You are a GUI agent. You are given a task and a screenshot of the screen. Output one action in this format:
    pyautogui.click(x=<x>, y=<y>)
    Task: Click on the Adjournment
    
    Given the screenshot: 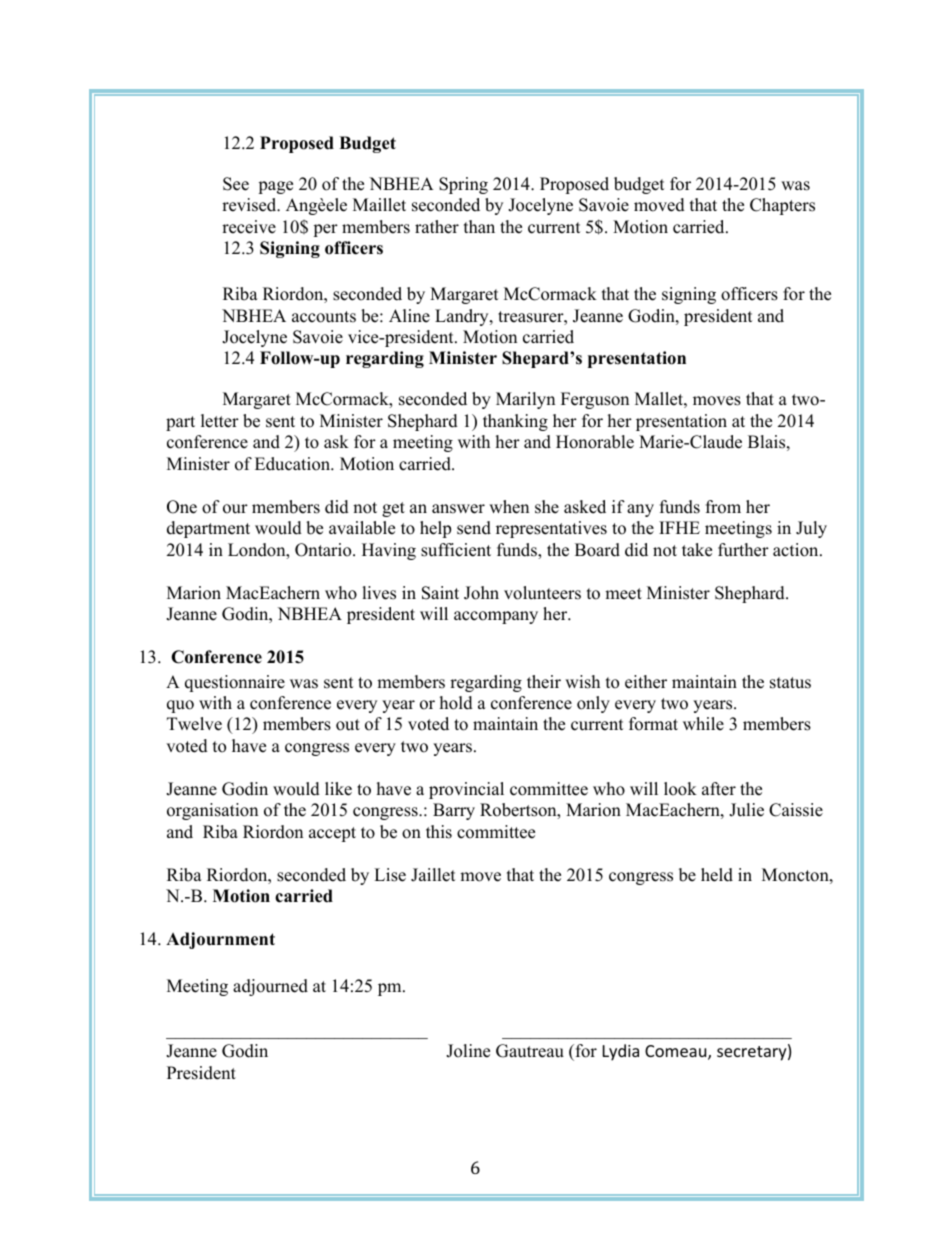 What is the action you would take?
    pyautogui.click(x=220, y=940)
